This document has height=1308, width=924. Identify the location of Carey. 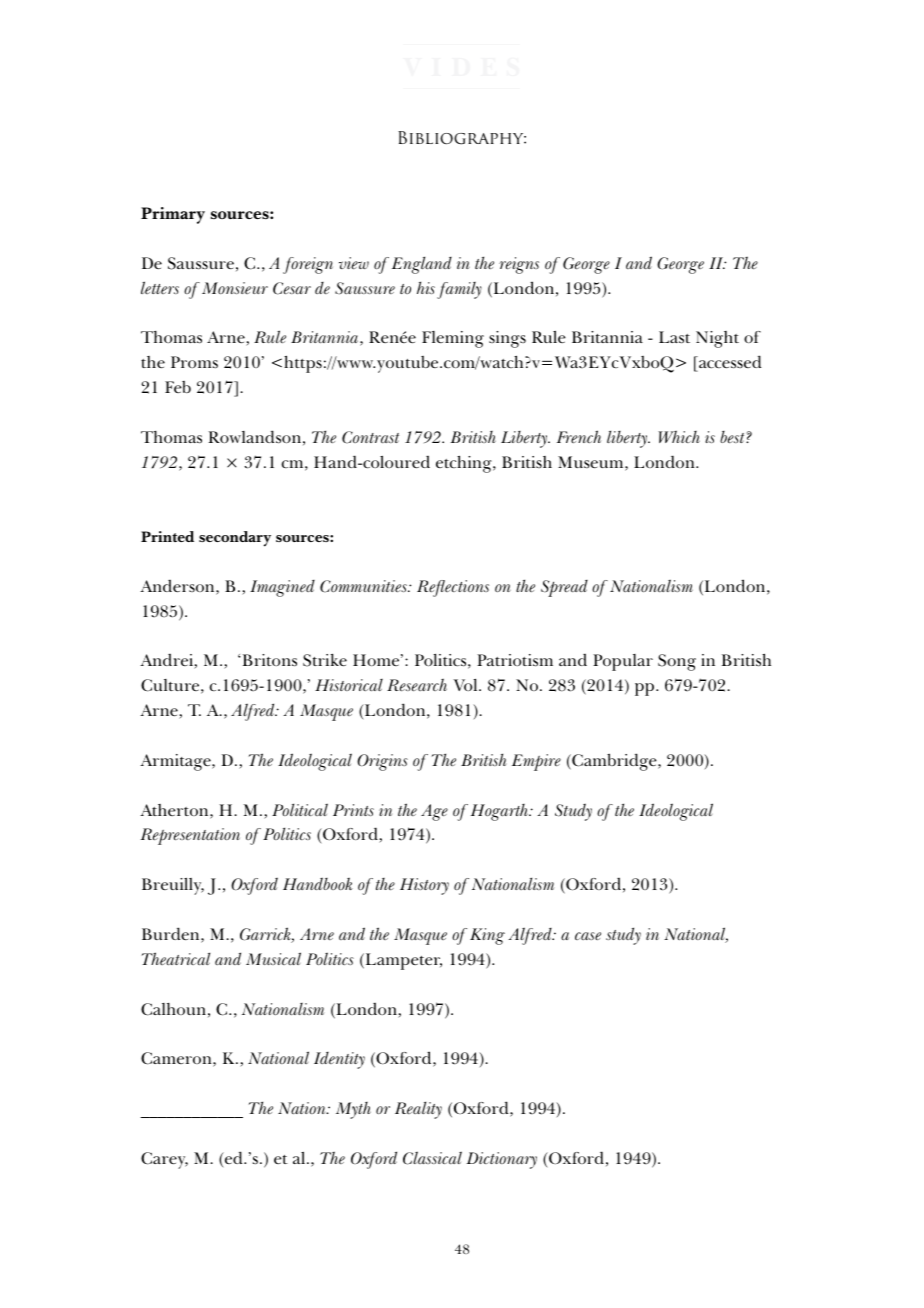
(164, 1160).
